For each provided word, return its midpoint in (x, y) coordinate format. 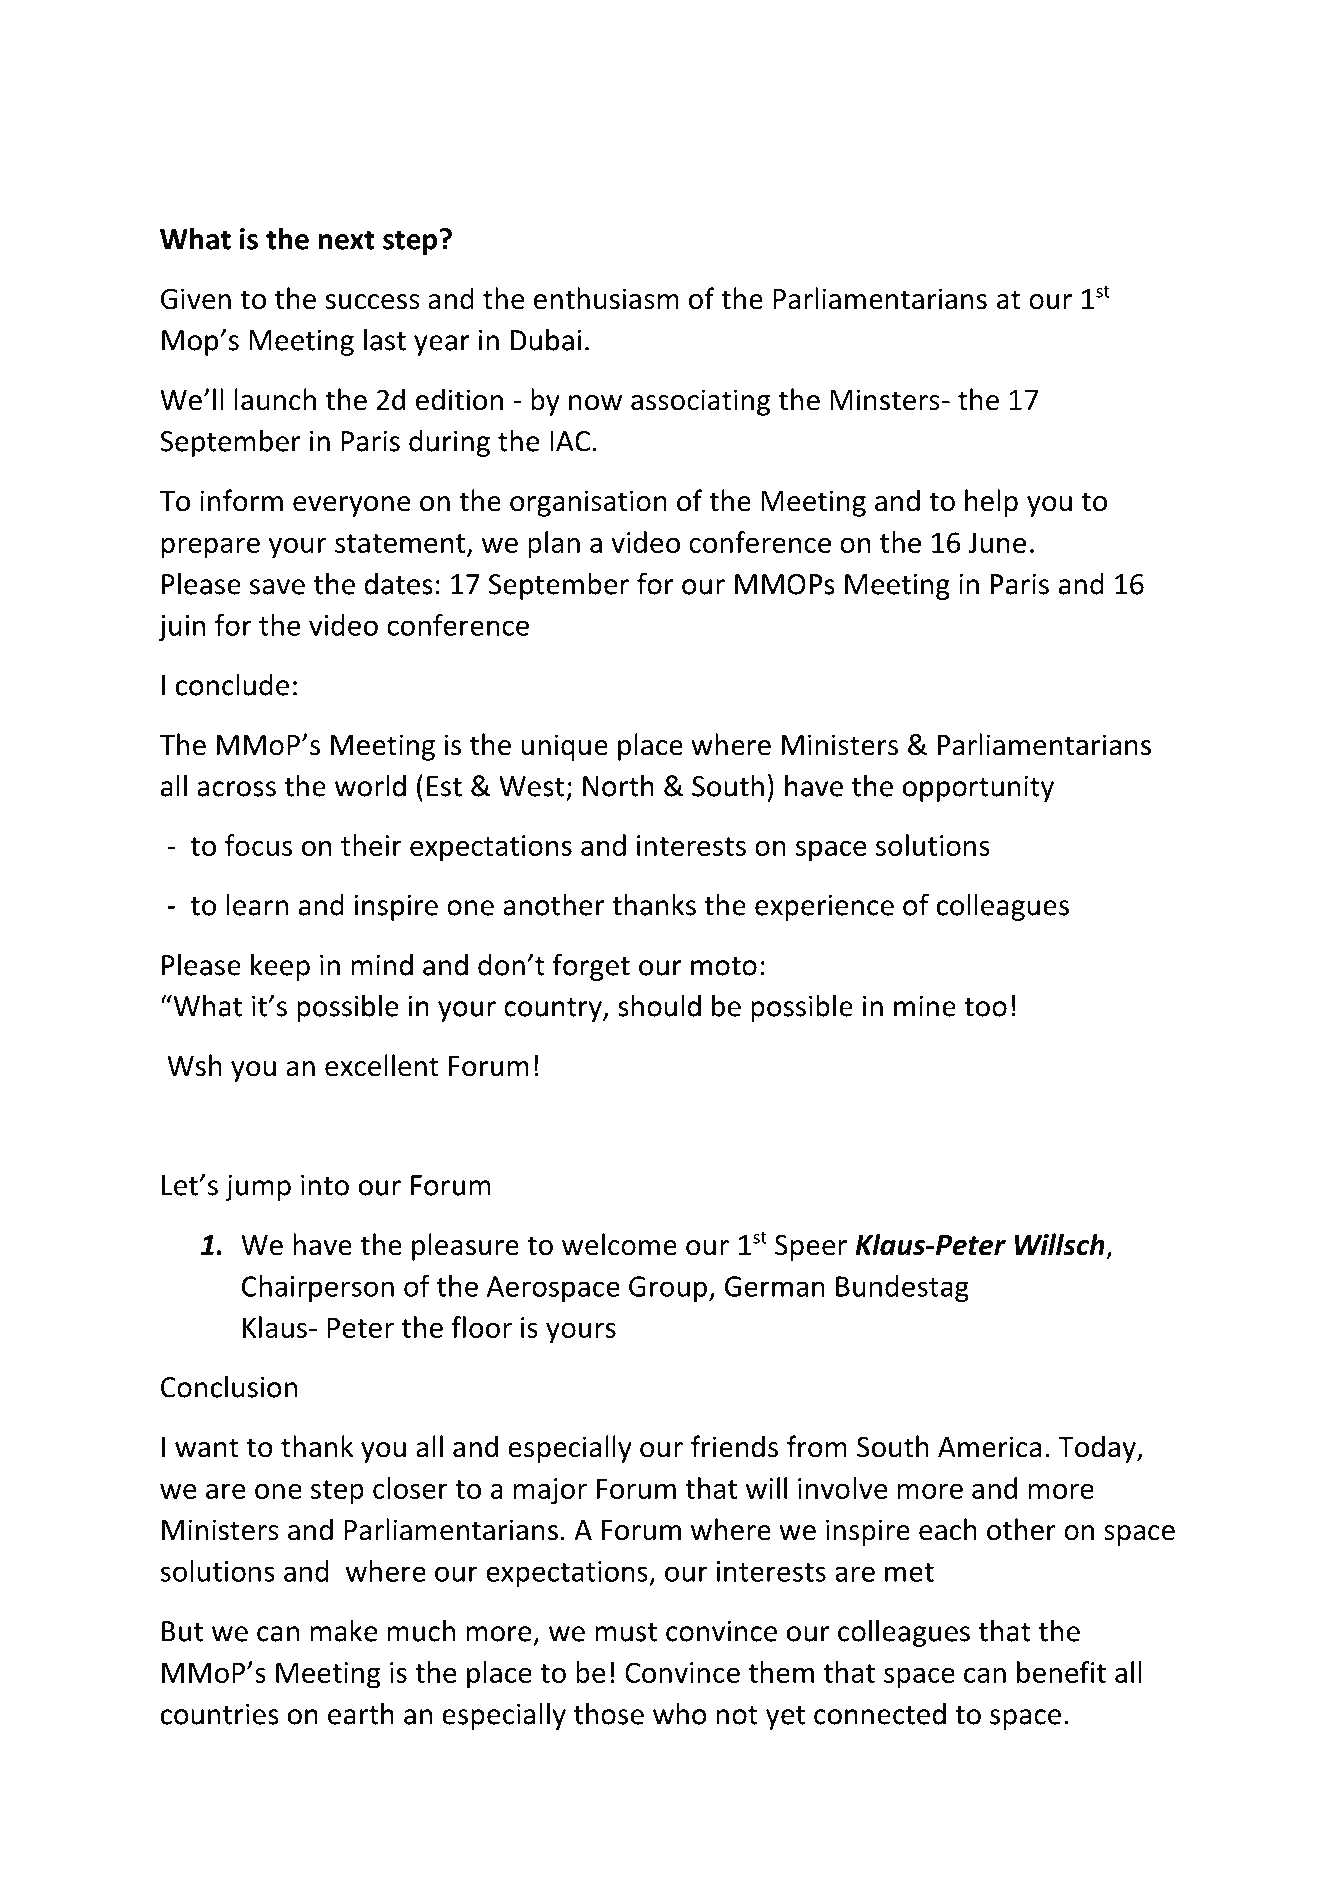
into (325, 1185)
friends (734, 1446)
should (659, 1005)
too (985, 1007)
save (277, 587)
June (997, 542)
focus (258, 845)
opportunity (978, 788)
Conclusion (229, 1386)
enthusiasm (606, 298)
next (346, 240)
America (989, 1447)
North (618, 785)
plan (554, 545)
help (991, 503)
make (344, 1630)
